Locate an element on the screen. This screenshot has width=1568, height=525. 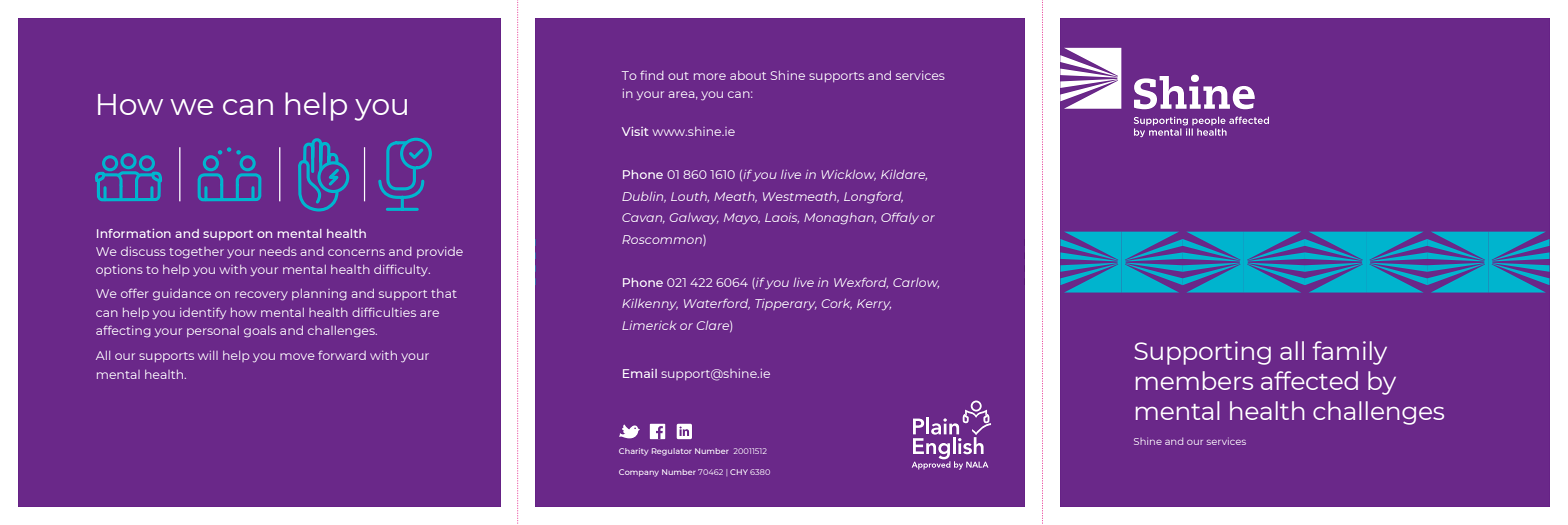
members is located at coordinates (1194, 380).
